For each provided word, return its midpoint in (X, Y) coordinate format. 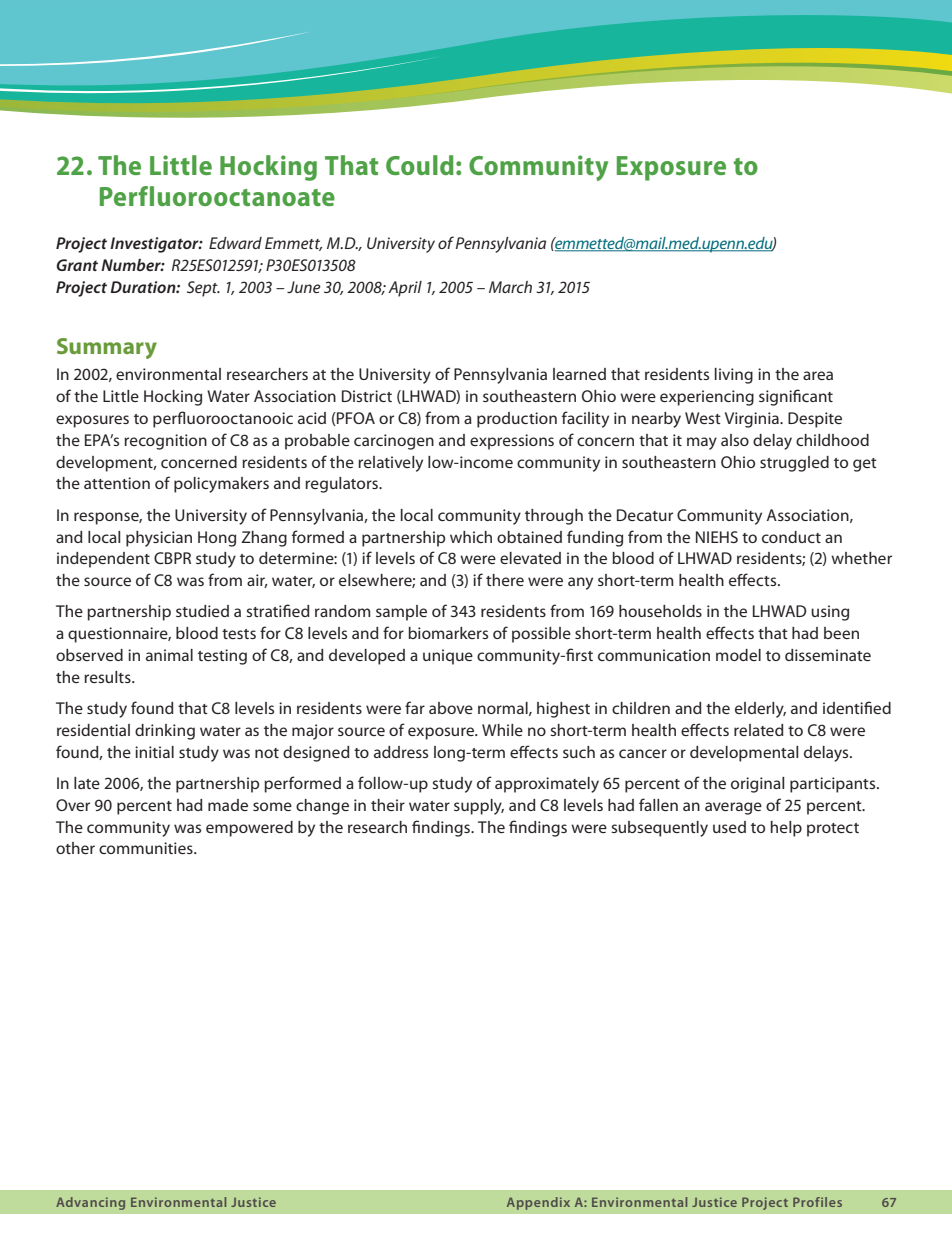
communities (147, 848)
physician (159, 539)
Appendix (538, 1203)
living (734, 376)
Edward (235, 243)
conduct (791, 537)
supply (479, 807)
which (471, 537)
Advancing (90, 1203)
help (786, 829)
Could (420, 165)
